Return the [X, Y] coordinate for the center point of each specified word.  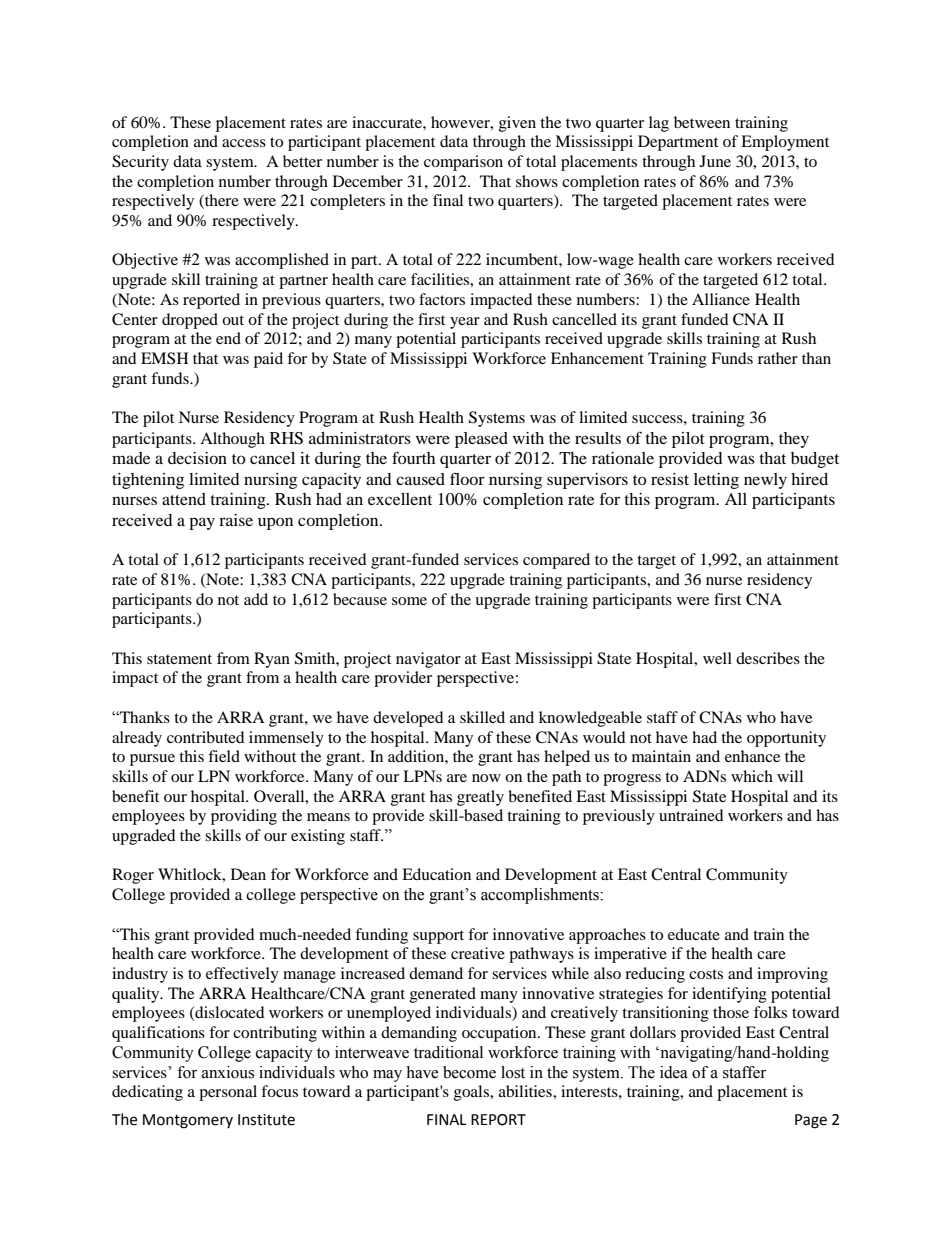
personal [228, 1093]
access [244, 143]
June [715, 161]
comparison [463, 163]
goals [473, 1093]
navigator [428, 660]
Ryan [272, 660]
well [717, 658]
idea [674, 1072]
